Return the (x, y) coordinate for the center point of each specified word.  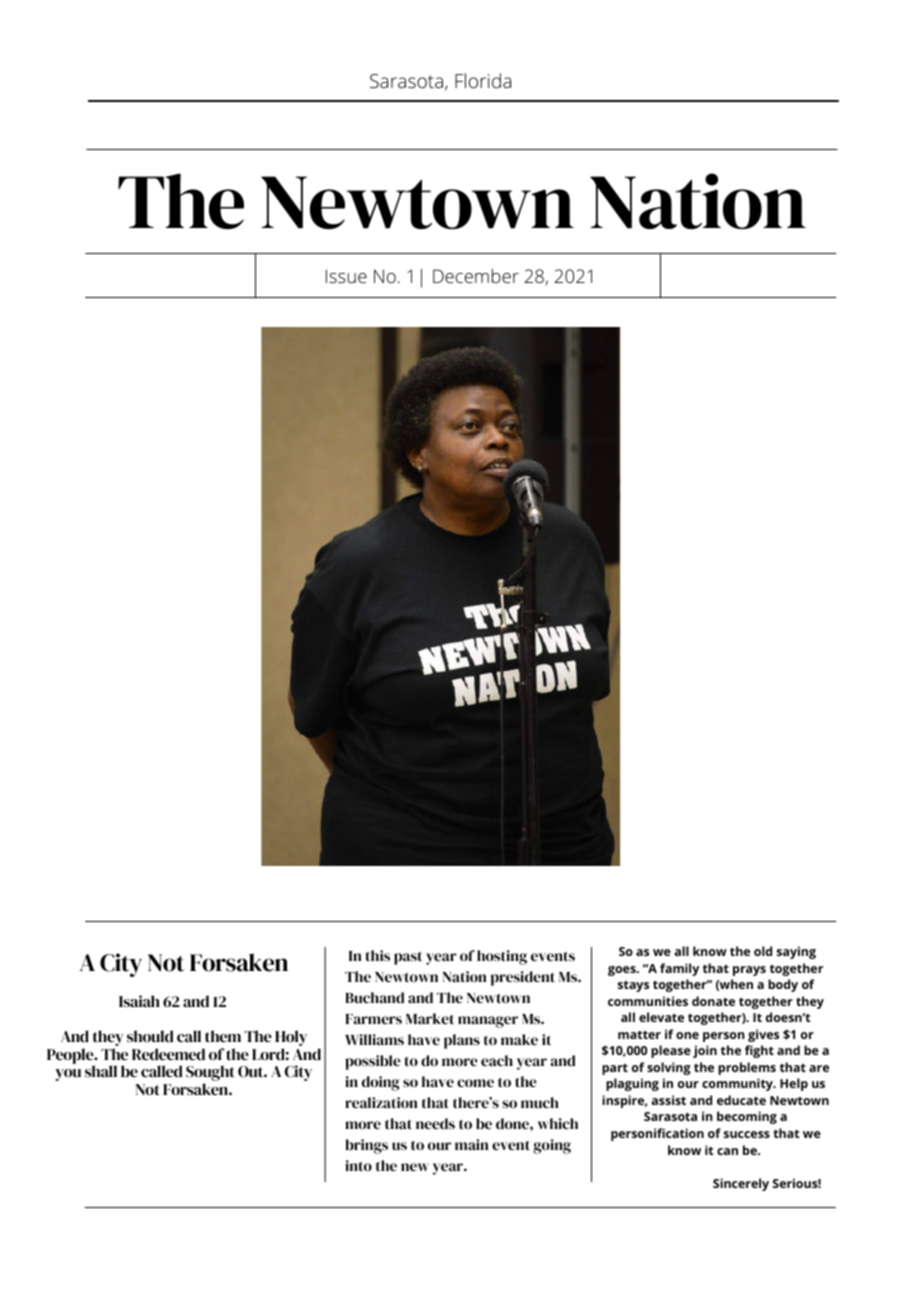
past (408, 958)
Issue (346, 276)
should (150, 1036)
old (763, 951)
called (161, 1071)
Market (430, 1018)
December (476, 276)
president (523, 978)
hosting (502, 957)
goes (623, 971)
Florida (483, 80)
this (377, 955)
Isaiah (139, 1001)
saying (796, 952)
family (679, 969)
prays (749, 971)
